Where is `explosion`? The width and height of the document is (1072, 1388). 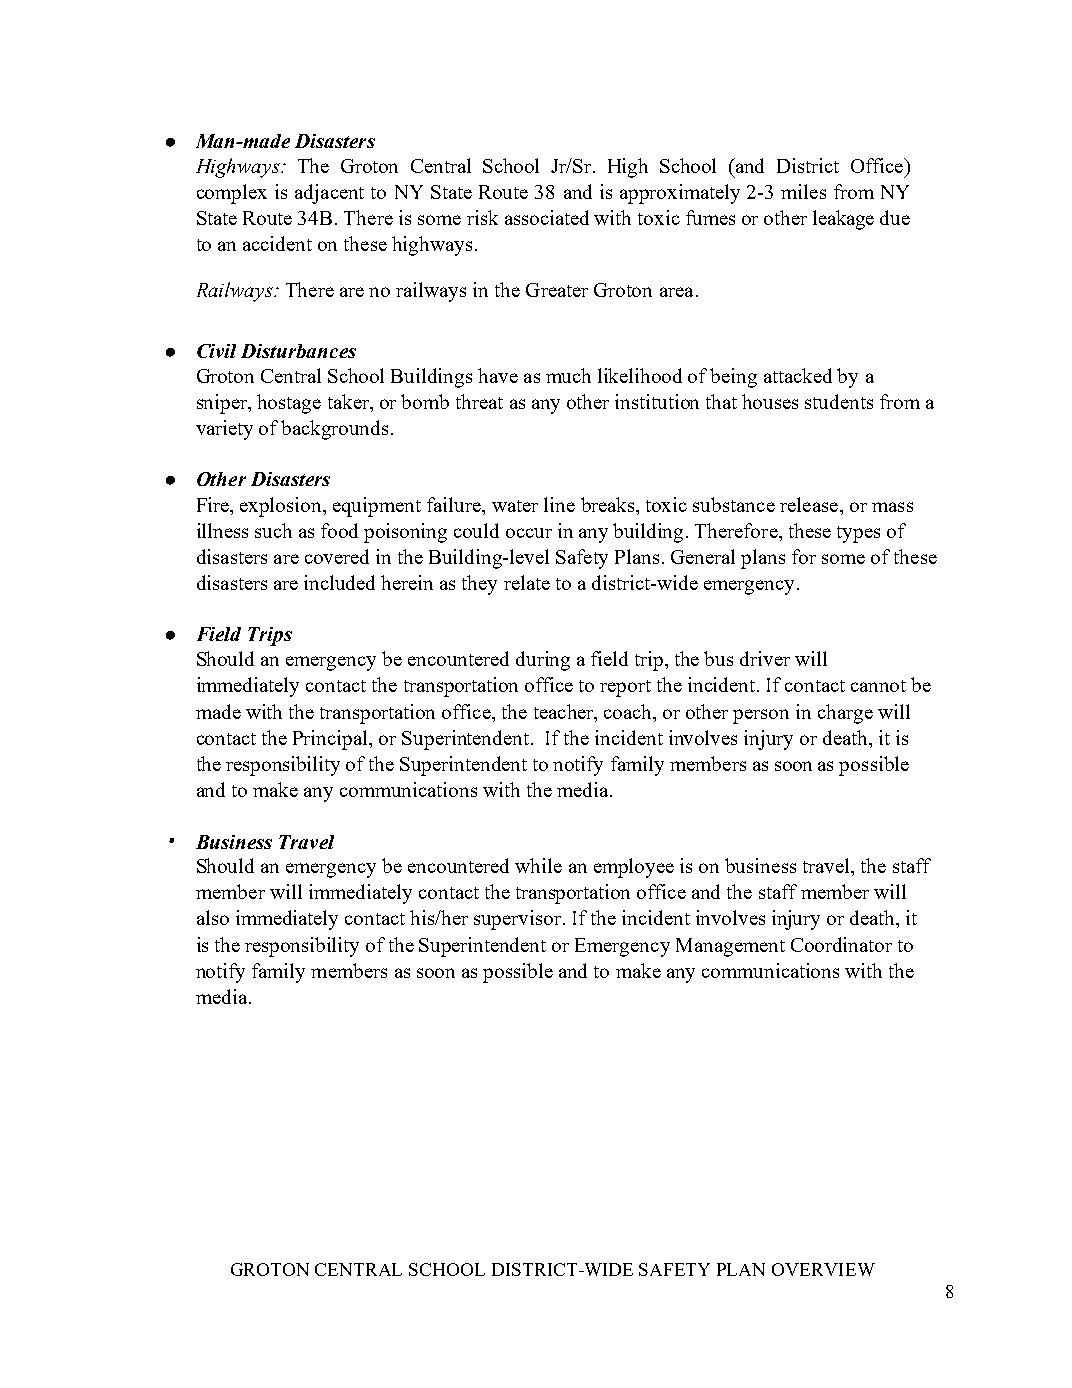
explosion is located at coordinates (282, 507).
